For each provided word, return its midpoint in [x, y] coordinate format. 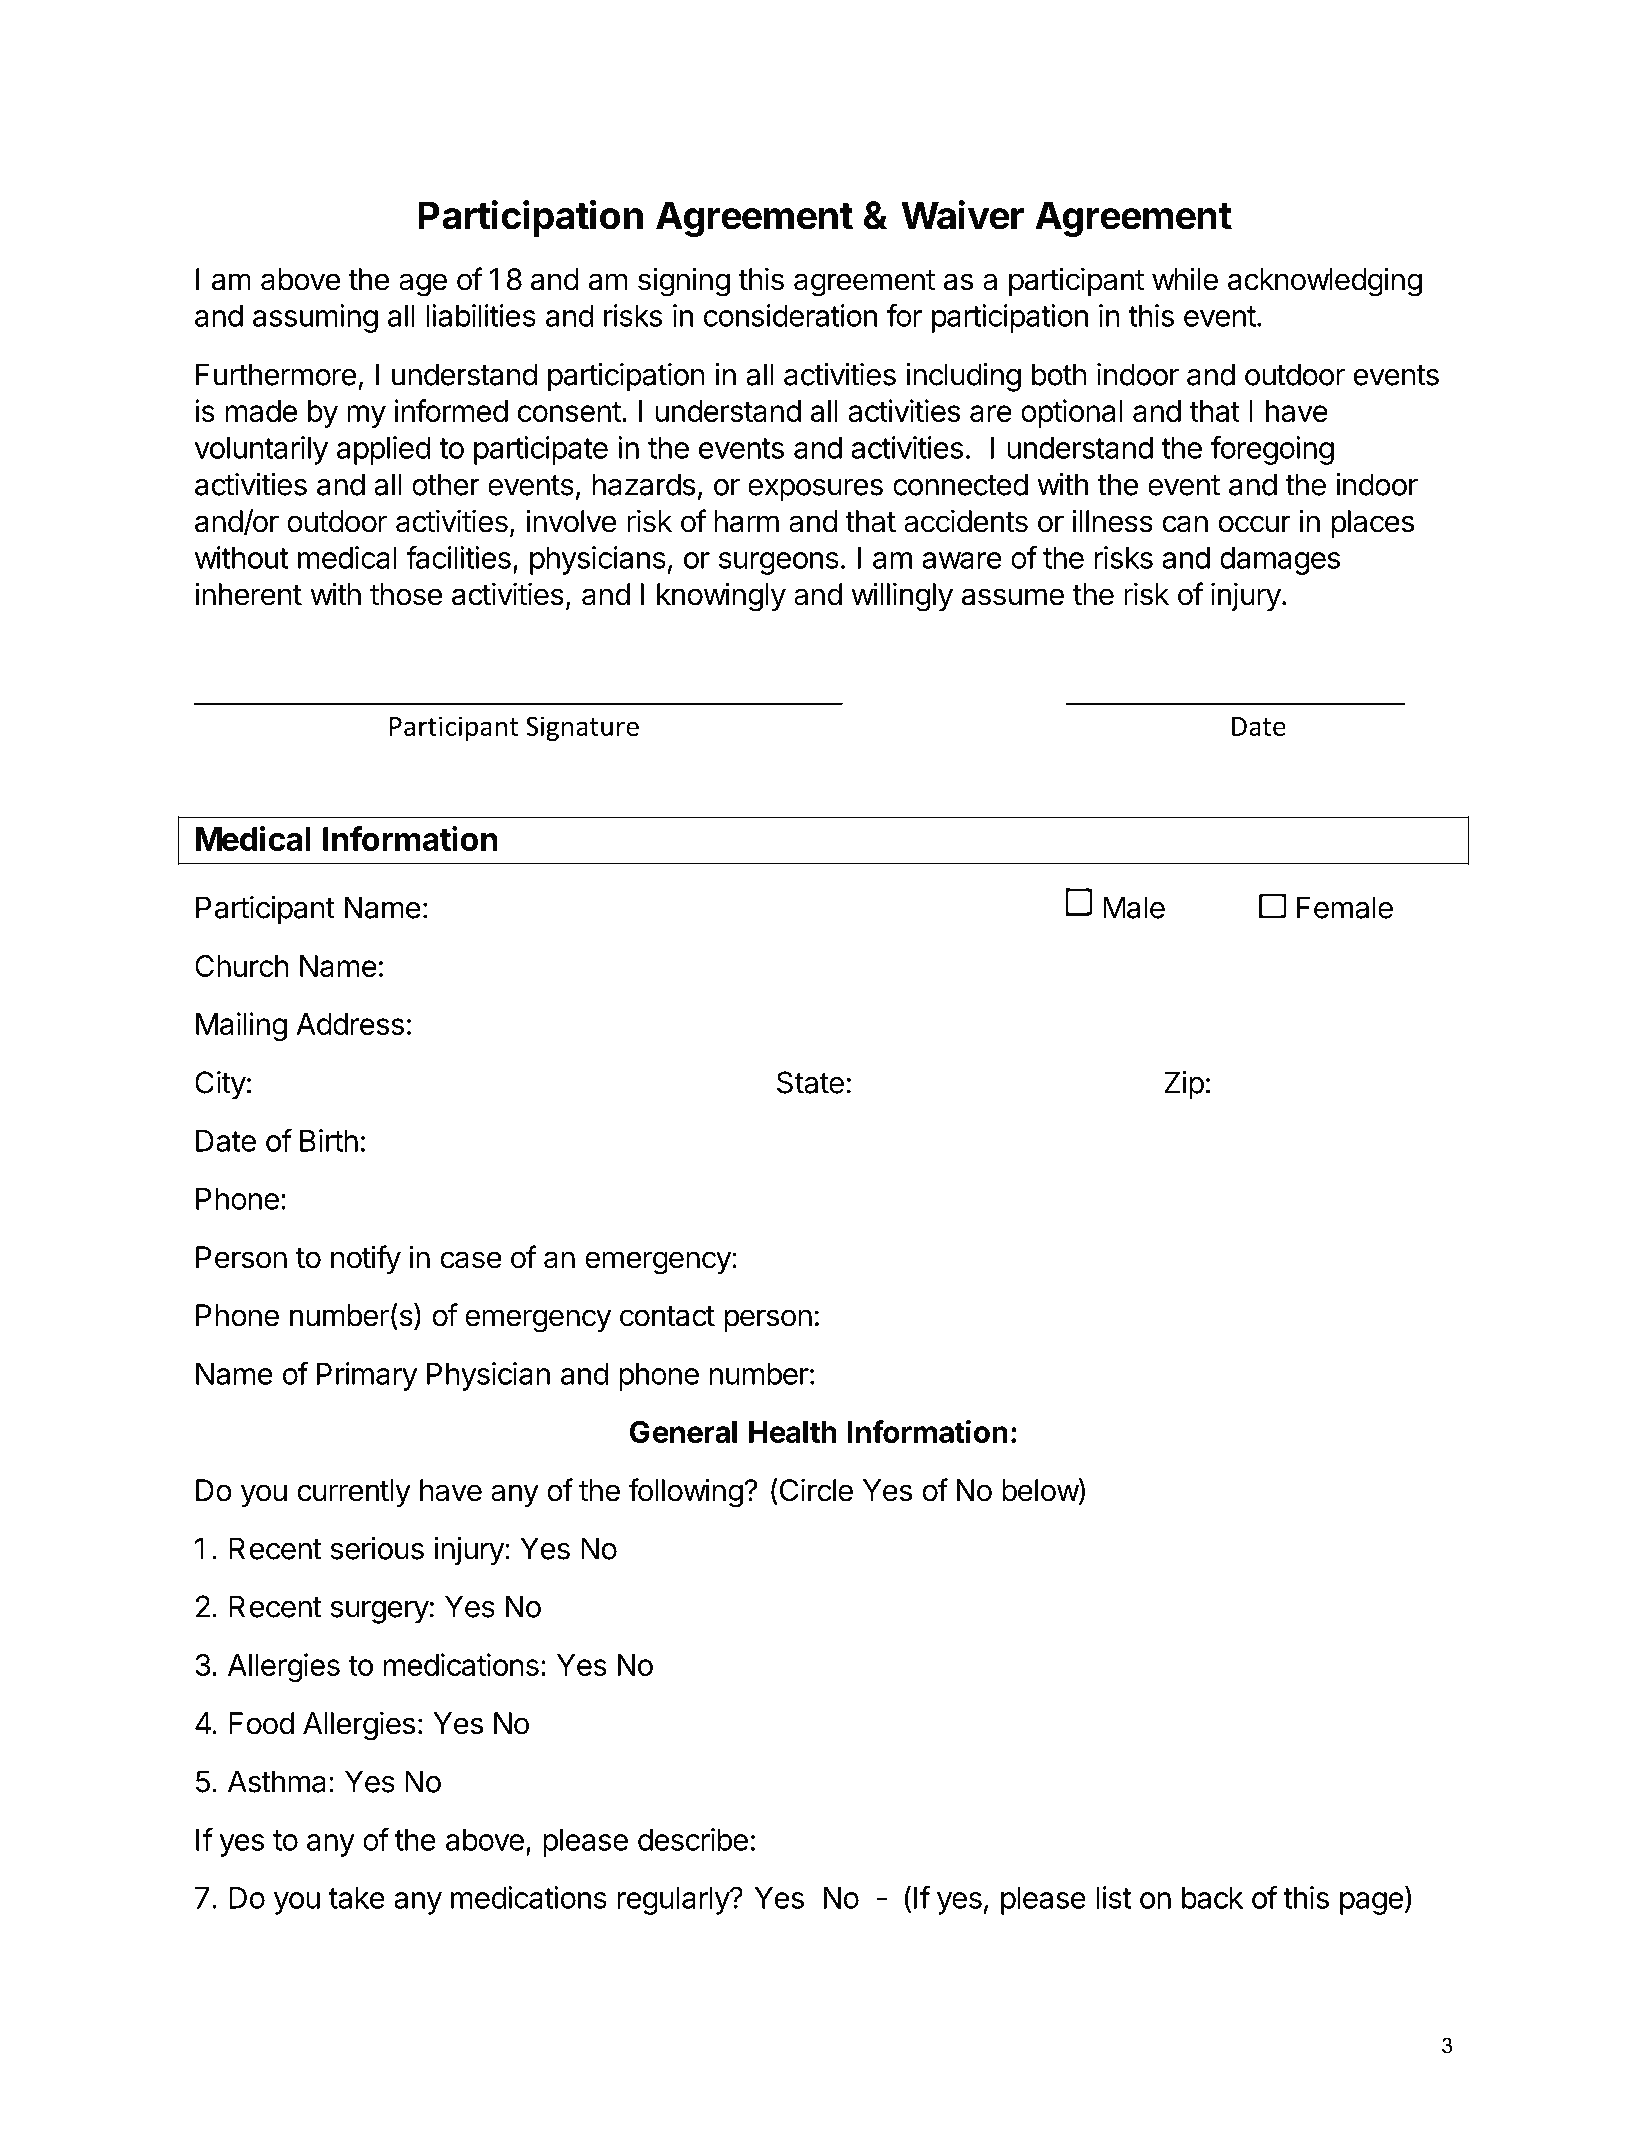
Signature [582, 728]
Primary [367, 1376]
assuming [315, 318]
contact [667, 1316]
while [1185, 279]
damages [1280, 561]
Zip [1184, 1085]
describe [693, 1839]
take [357, 1898]
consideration [790, 315]
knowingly [721, 597]
